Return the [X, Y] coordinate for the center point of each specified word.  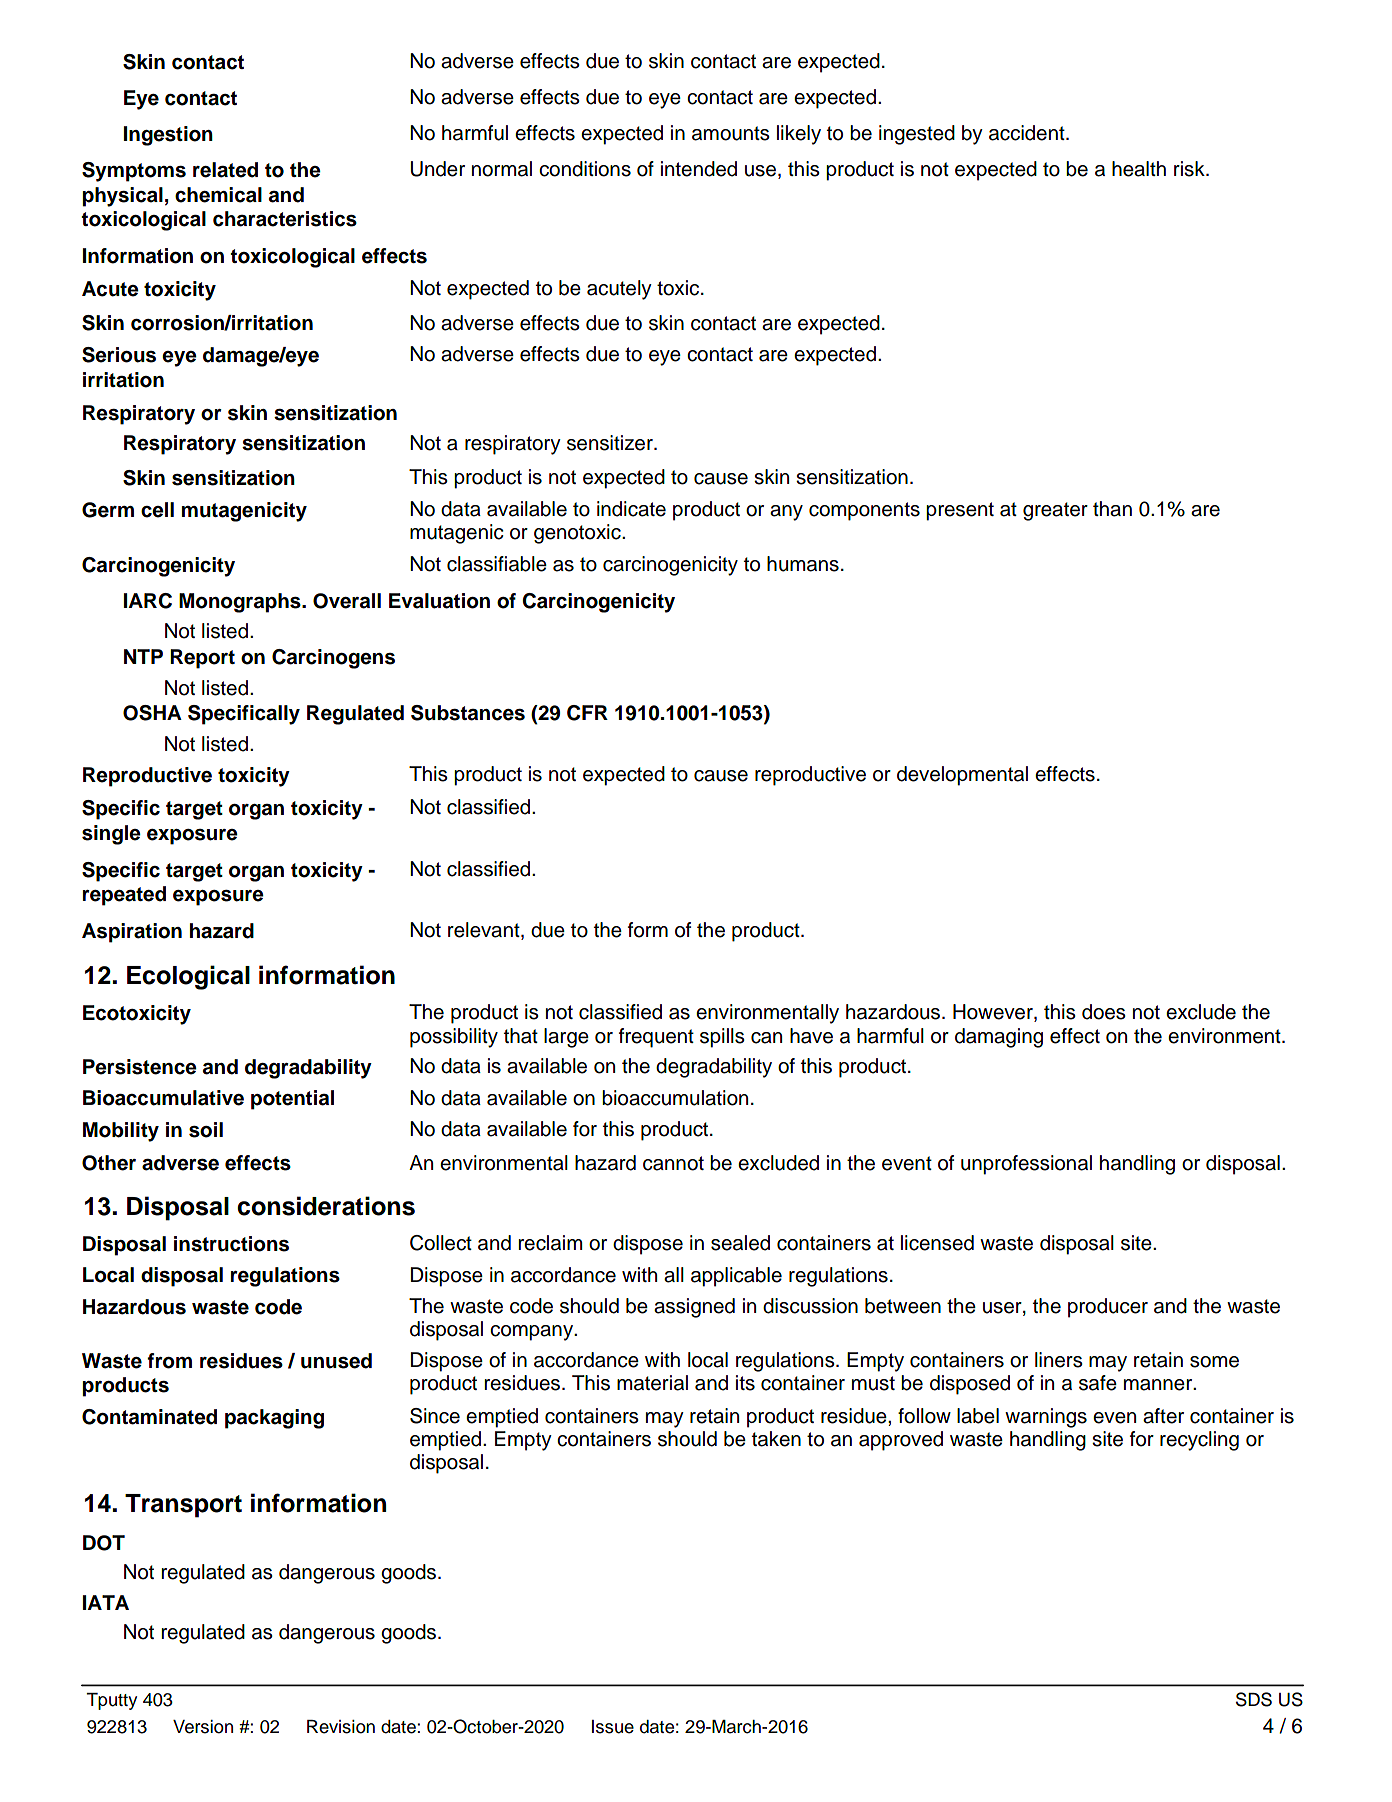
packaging [274, 1419]
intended [699, 169]
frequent [656, 1038]
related [225, 170]
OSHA [152, 713]
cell [157, 510]
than [1112, 509]
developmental [962, 776]
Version [203, 1727]
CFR [587, 713]
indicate [631, 509]
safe [1098, 1383]
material [652, 1383]
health [1139, 169]
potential [292, 1100]
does [1104, 1012]
